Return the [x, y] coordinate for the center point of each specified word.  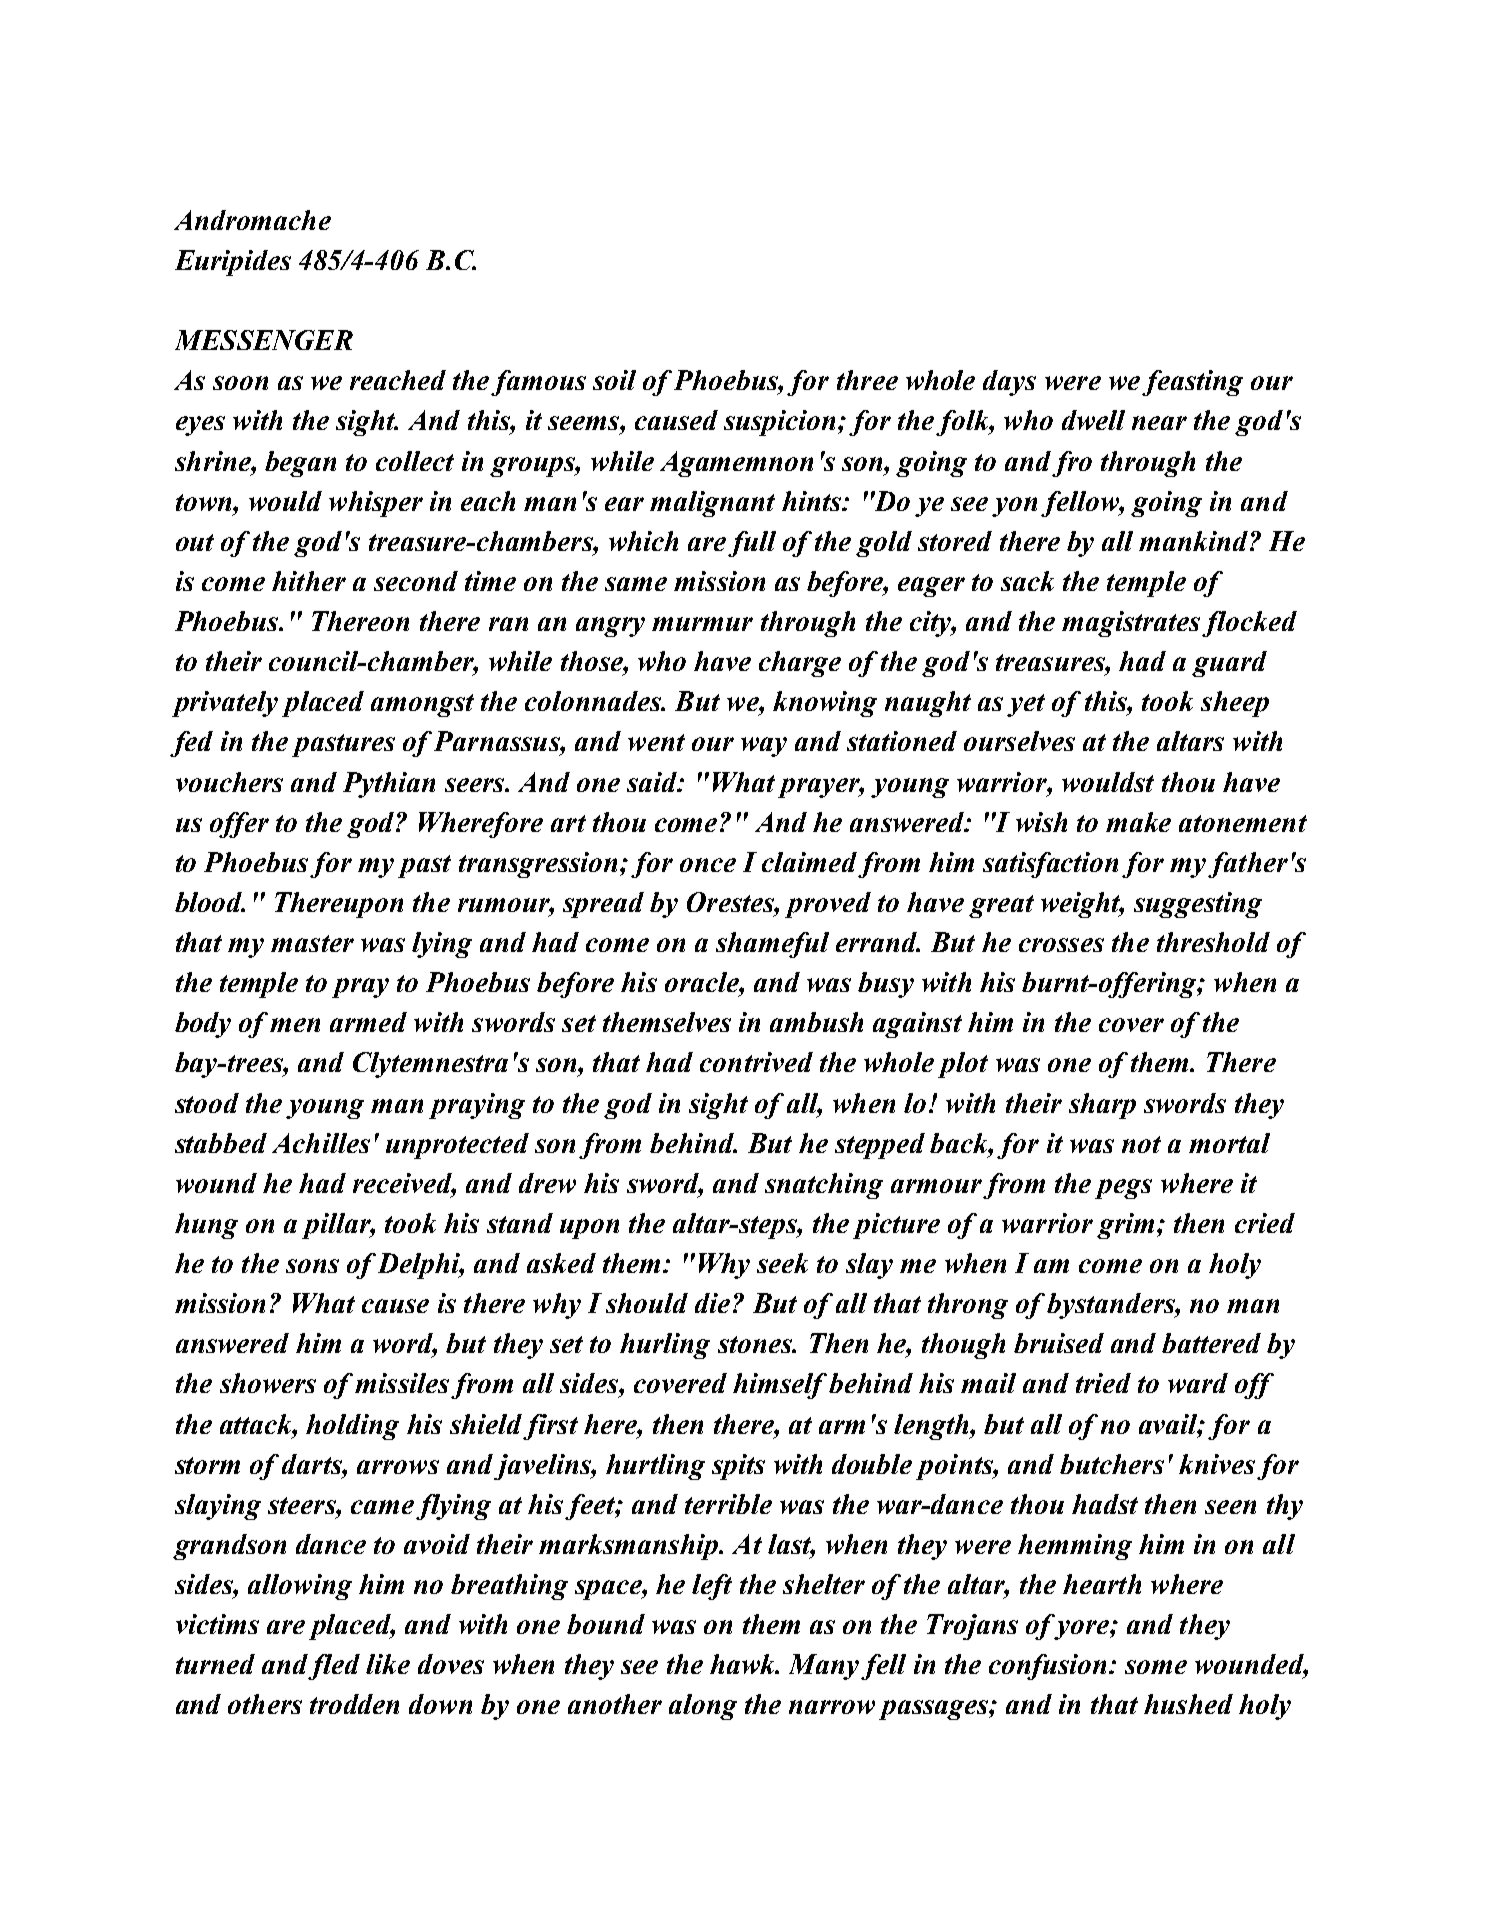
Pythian [389, 785]
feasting [1192, 383]
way [764, 747]
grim [1125, 1226]
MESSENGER [264, 340]
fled [334, 1667]
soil [614, 380]
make [1138, 822]
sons [312, 1266]
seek [782, 1263]
